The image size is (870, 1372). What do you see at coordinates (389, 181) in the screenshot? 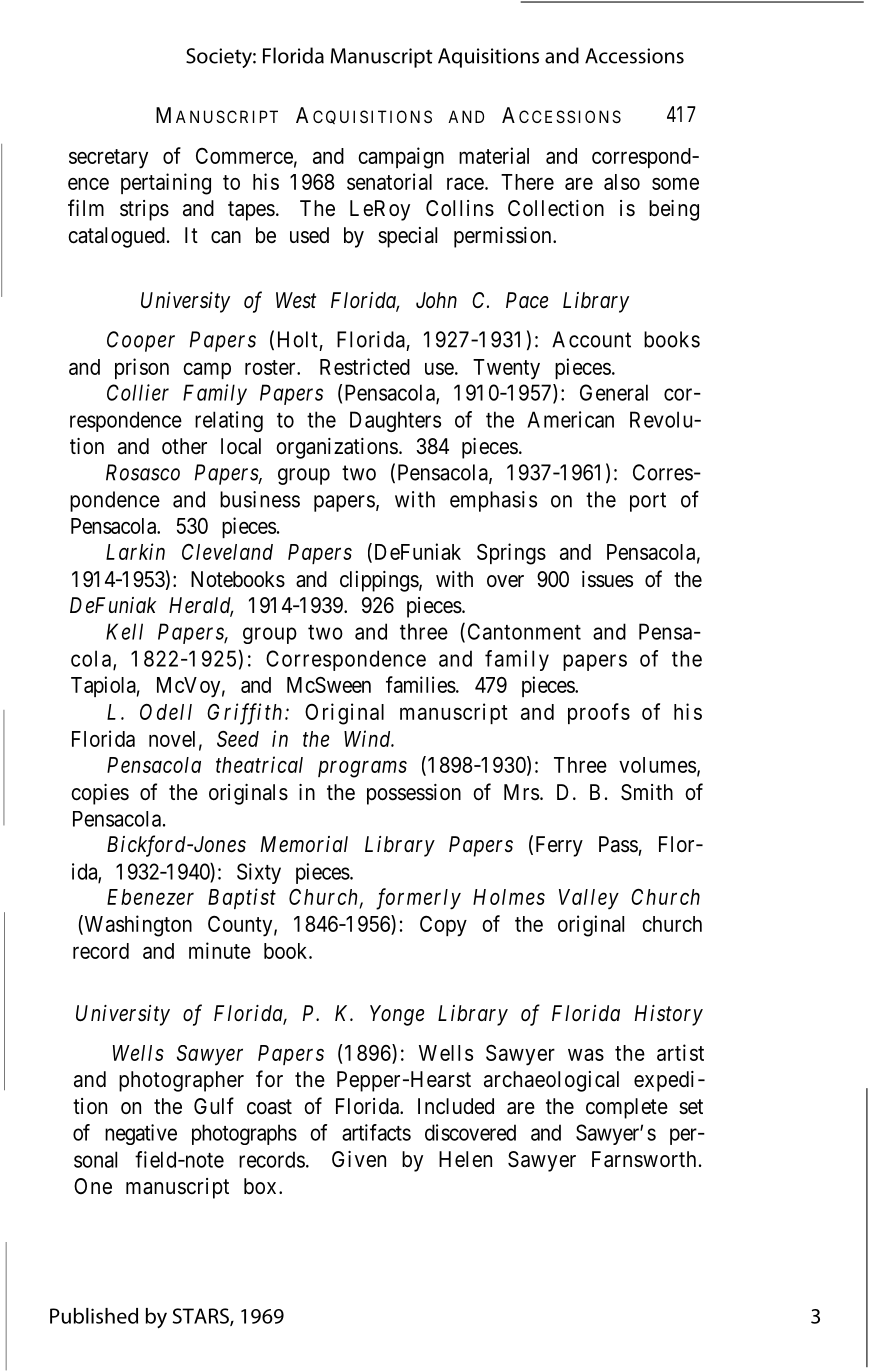
I see `senatorial` at bounding box center [389, 181].
